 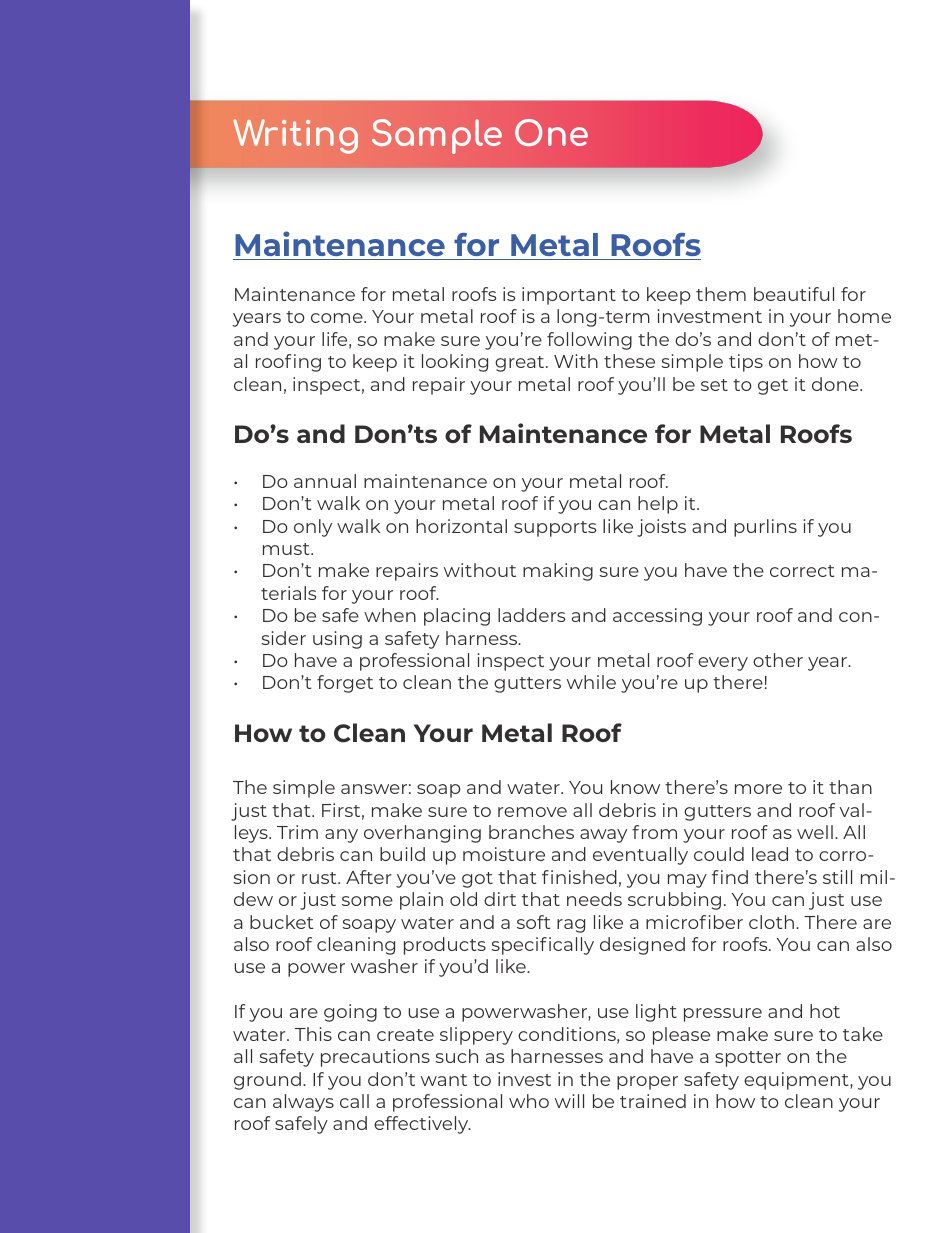 What do you see at coordinates (746, 363) in the screenshot?
I see `tips` at bounding box center [746, 363].
